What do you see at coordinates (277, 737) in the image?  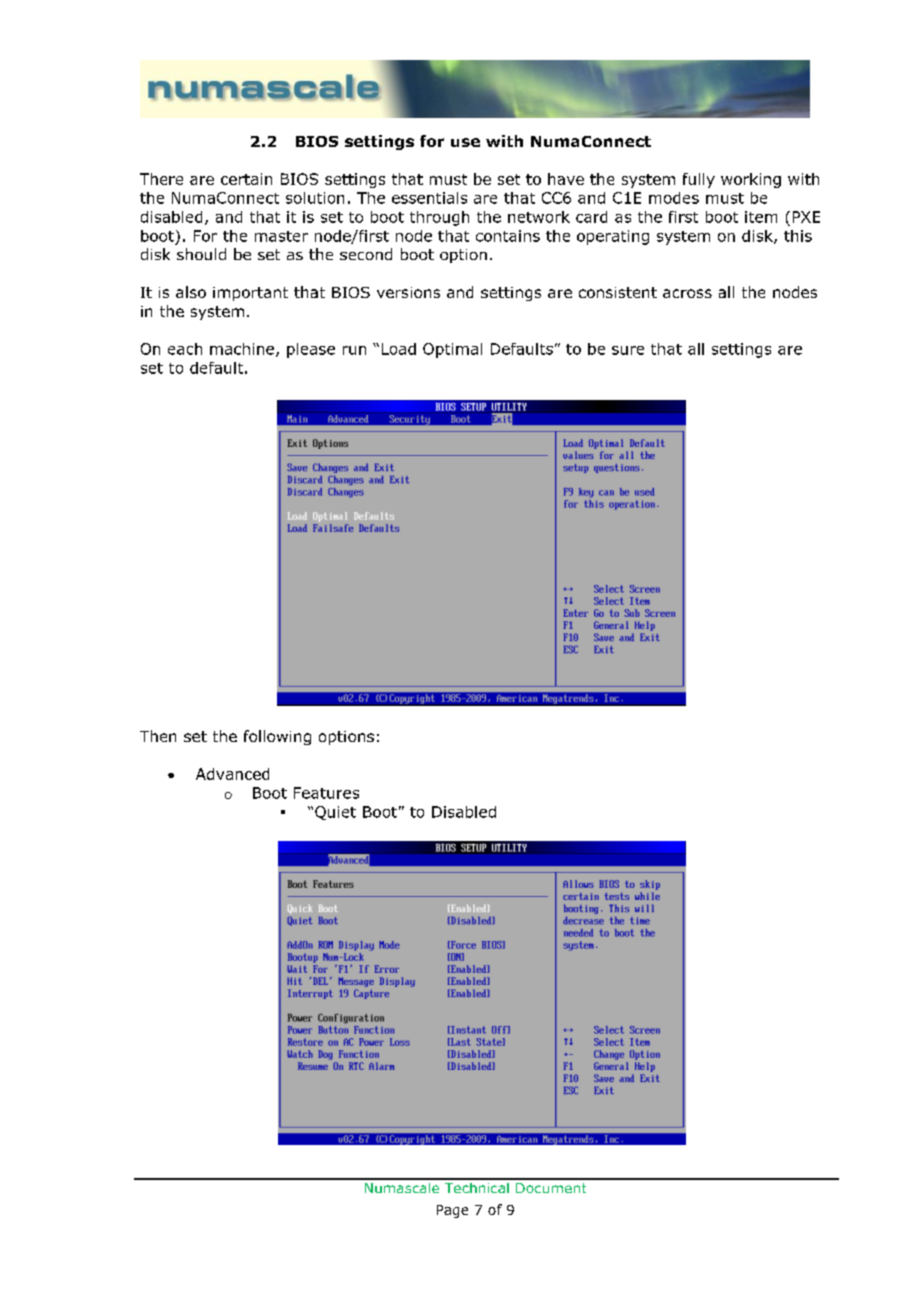 I see `following` at bounding box center [277, 737].
